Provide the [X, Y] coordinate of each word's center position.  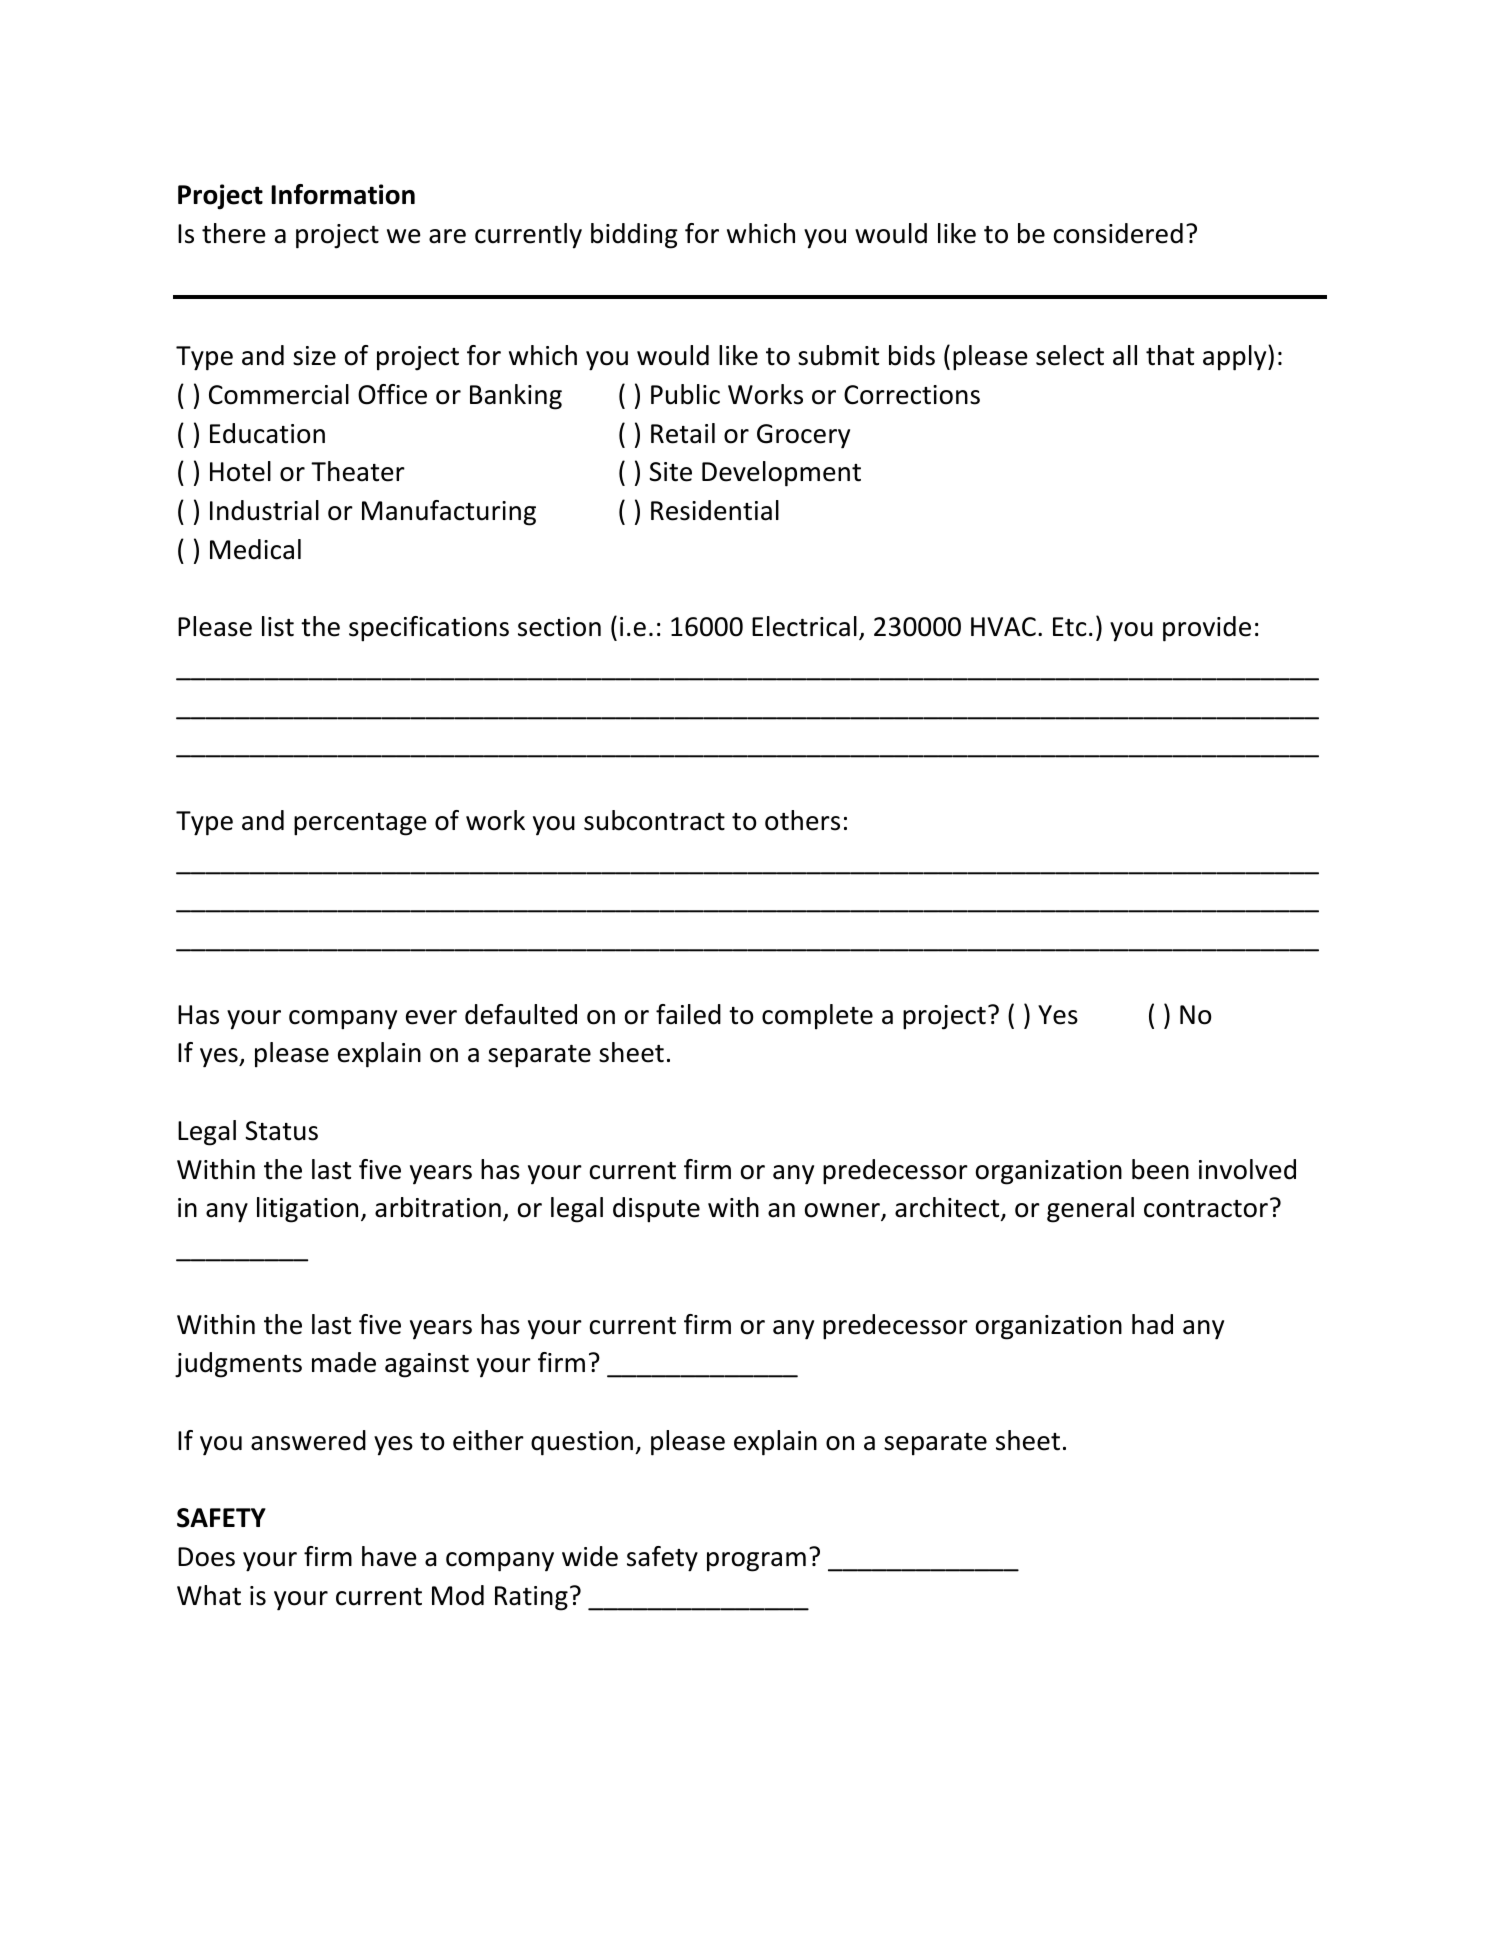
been [1160, 1169]
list [278, 626]
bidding [634, 236]
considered [1118, 233]
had [1152, 1324]
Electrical [804, 626]
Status [281, 1131]
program [756, 1562]
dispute [656, 1210]
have [389, 1556]
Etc [1070, 627]
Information [343, 194]
